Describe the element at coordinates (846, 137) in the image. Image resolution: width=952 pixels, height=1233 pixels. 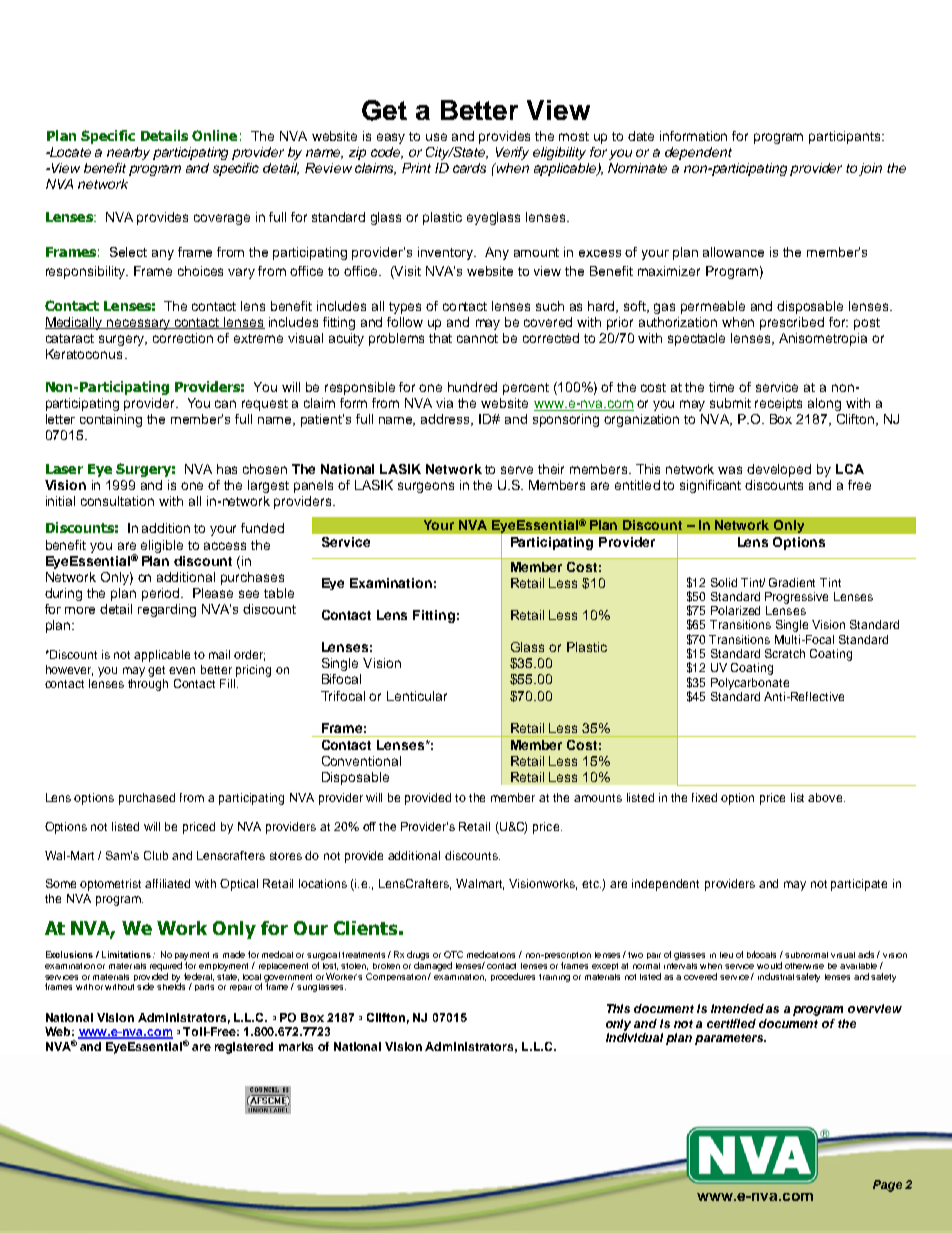
I see `participants` at that location.
